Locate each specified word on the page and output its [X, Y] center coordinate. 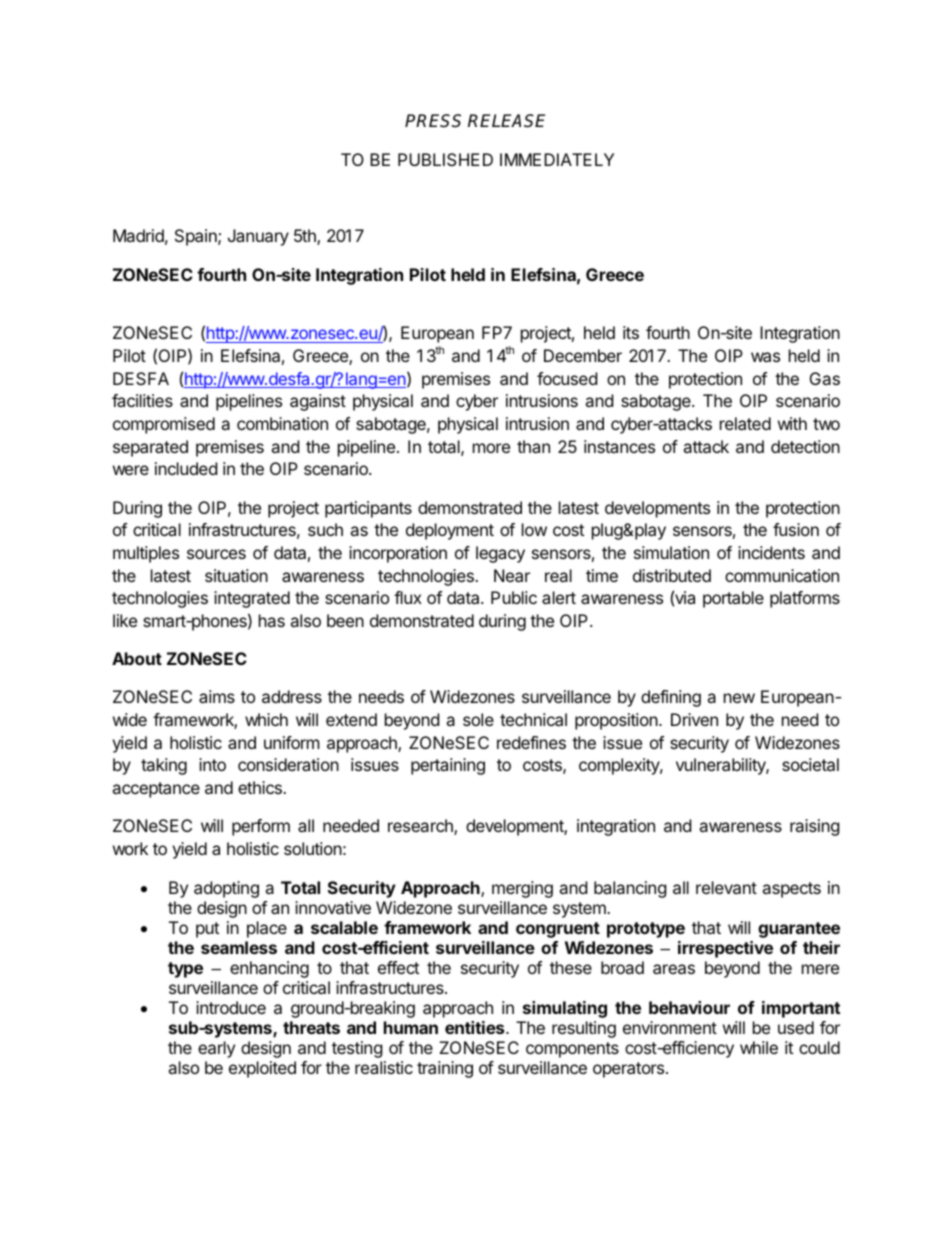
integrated [252, 599]
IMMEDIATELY [557, 159]
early [216, 1049]
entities [476, 1027]
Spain [197, 237]
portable [733, 599]
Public [514, 597]
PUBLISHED [445, 159]
